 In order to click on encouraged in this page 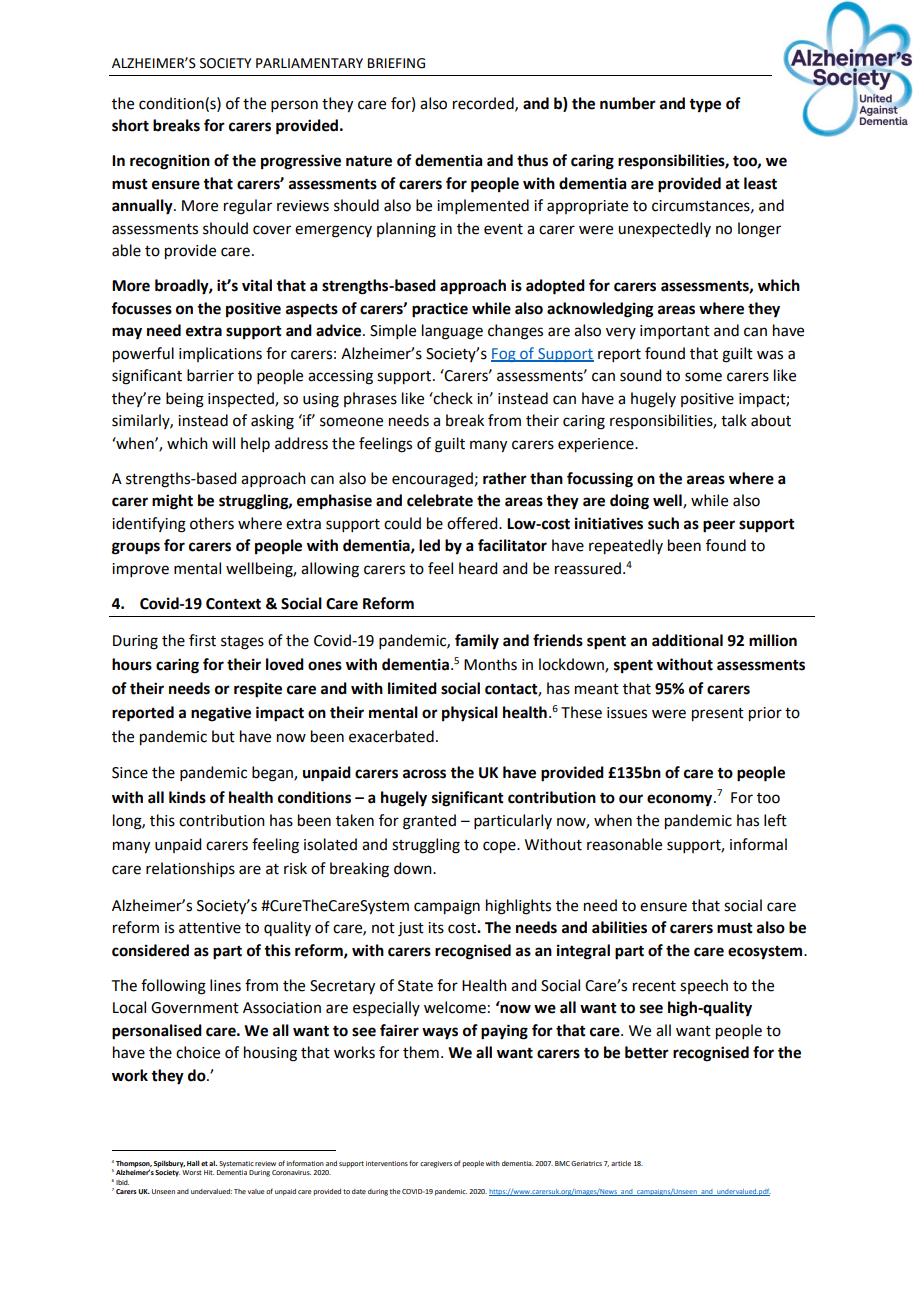, I will do `click(432, 480)`.
